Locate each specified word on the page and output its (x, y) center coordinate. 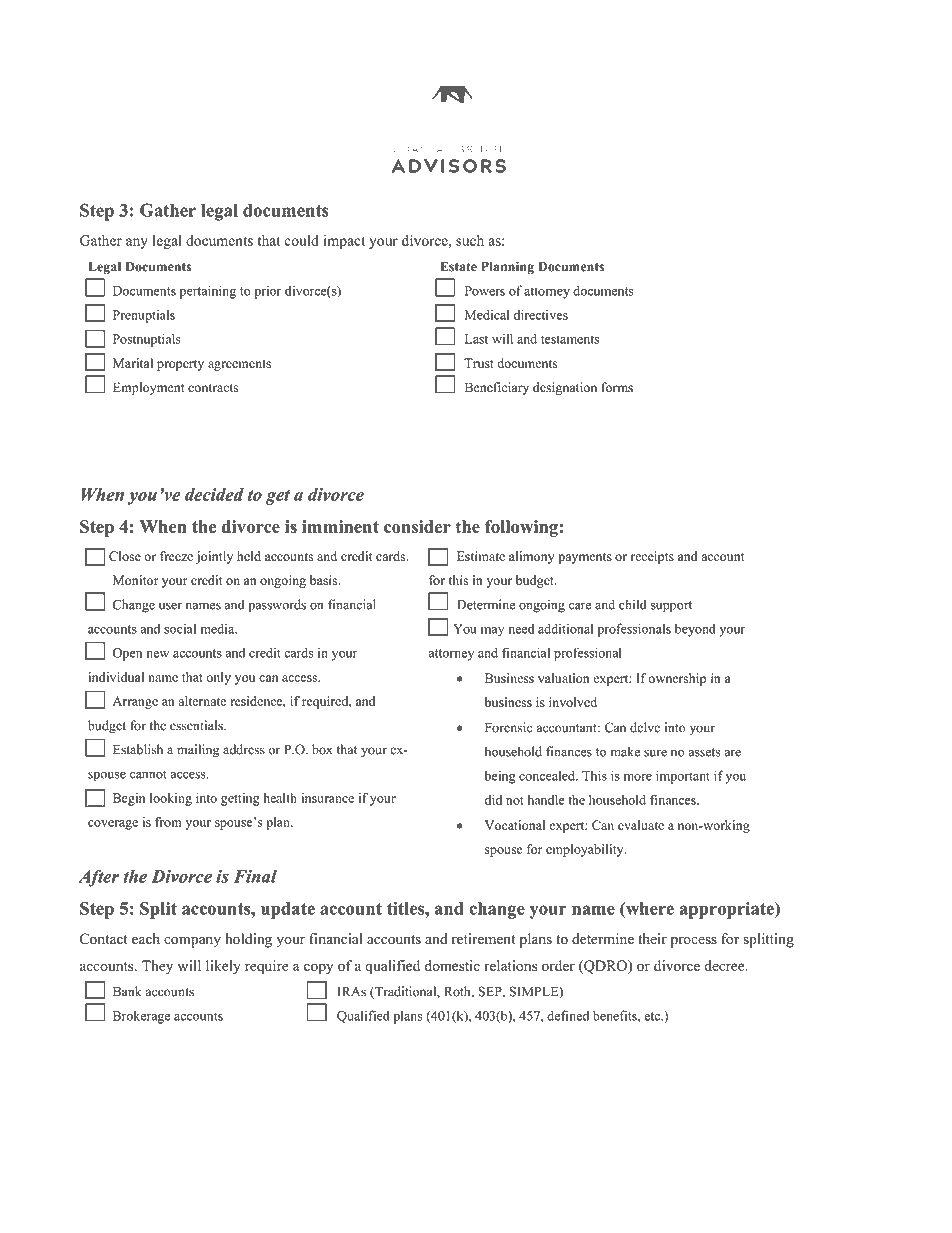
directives (540, 315)
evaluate (641, 825)
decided (214, 494)
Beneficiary (497, 388)
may (492, 632)
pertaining (208, 292)
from (168, 822)
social (180, 628)
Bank (127, 991)
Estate (458, 266)
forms (617, 387)
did (493, 800)
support (671, 607)
